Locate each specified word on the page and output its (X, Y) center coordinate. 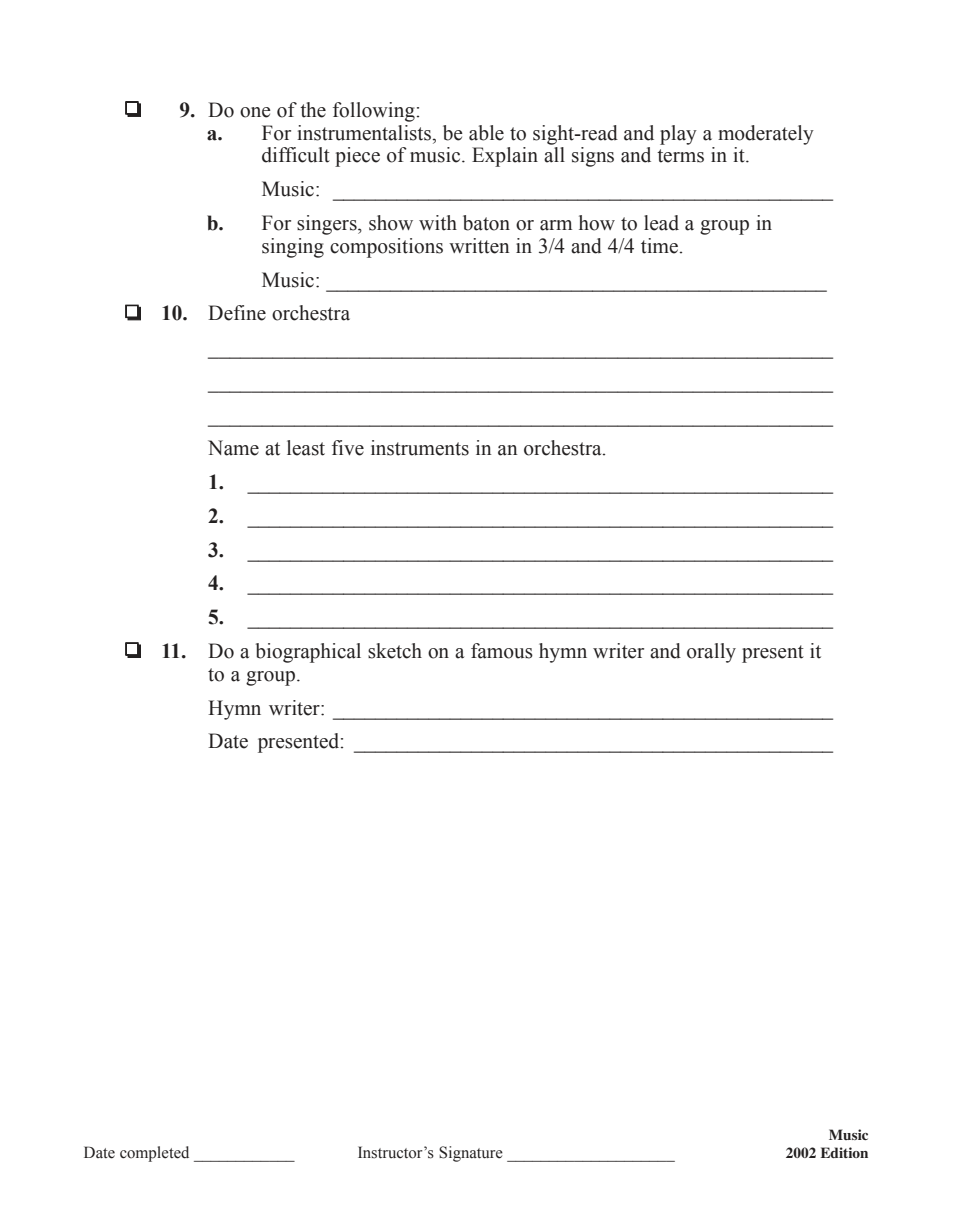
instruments (420, 448)
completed (154, 1154)
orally (711, 653)
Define (237, 313)
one (255, 112)
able (486, 133)
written (479, 246)
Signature (471, 1154)
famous (502, 651)
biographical (308, 653)
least (306, 448)
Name (233, 448)
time (659, 246)
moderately (766, 135)
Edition (844, 1152)
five (348, 448)
